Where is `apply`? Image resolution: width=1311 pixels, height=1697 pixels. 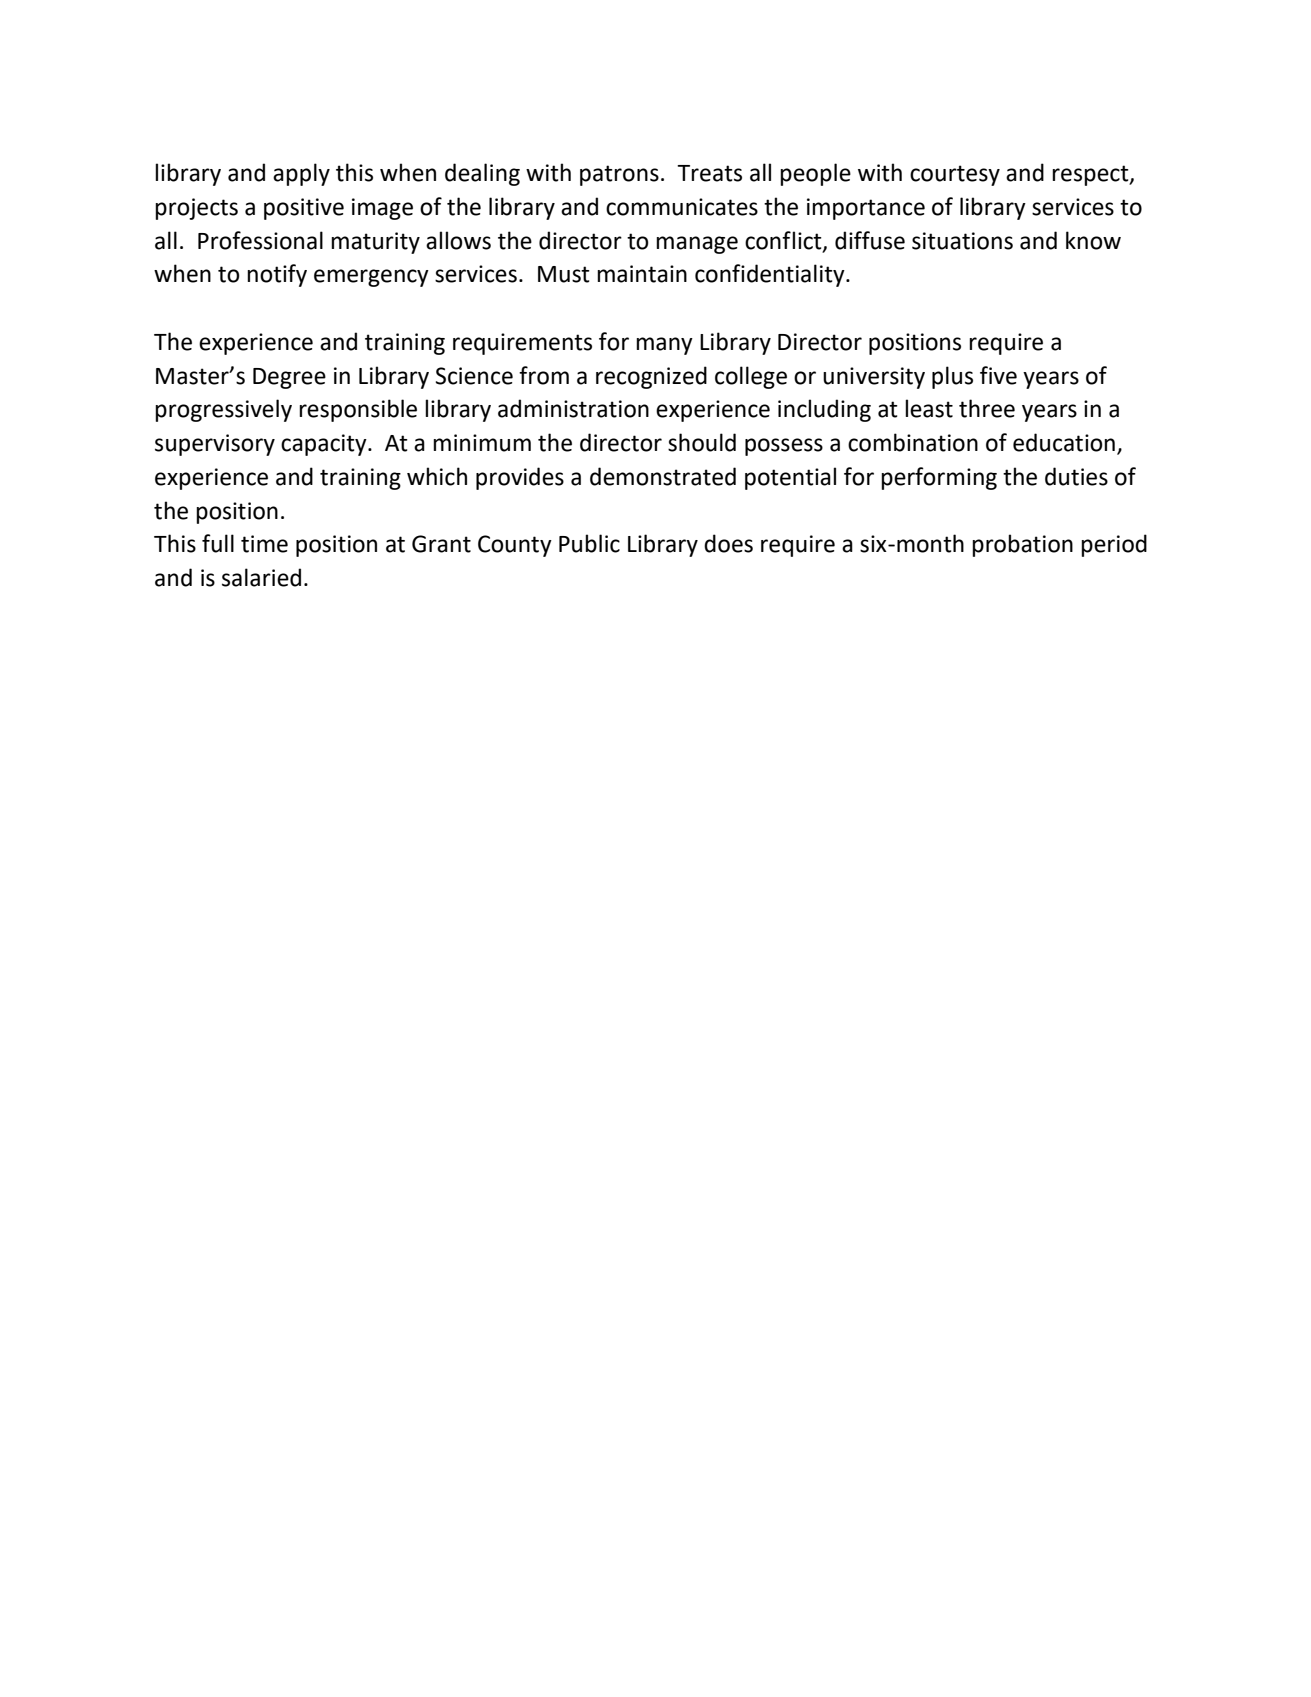
apply is located at coordinates (301, 174).
